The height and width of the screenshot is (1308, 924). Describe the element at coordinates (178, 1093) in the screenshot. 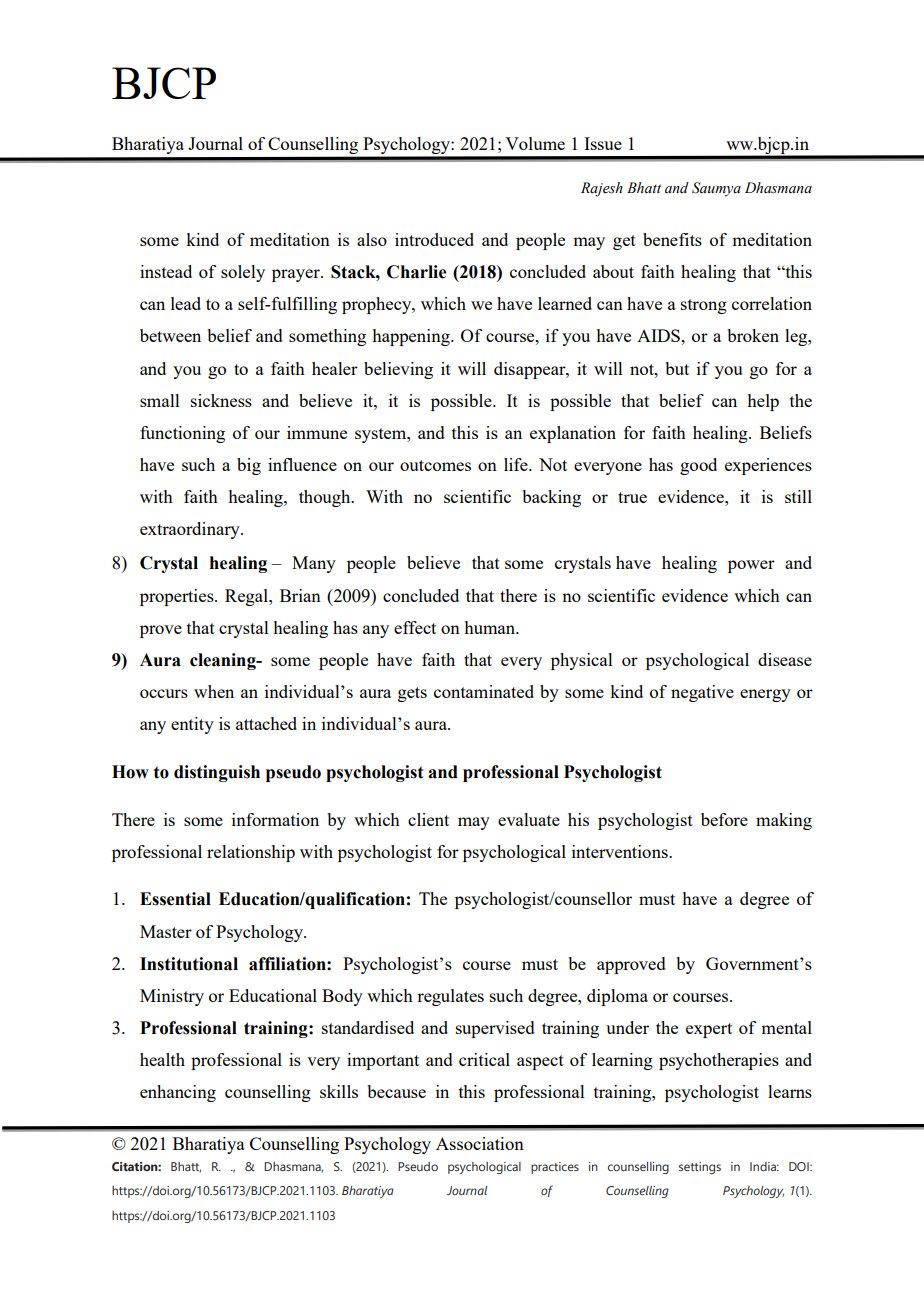

I see `enhancing` at that location.
